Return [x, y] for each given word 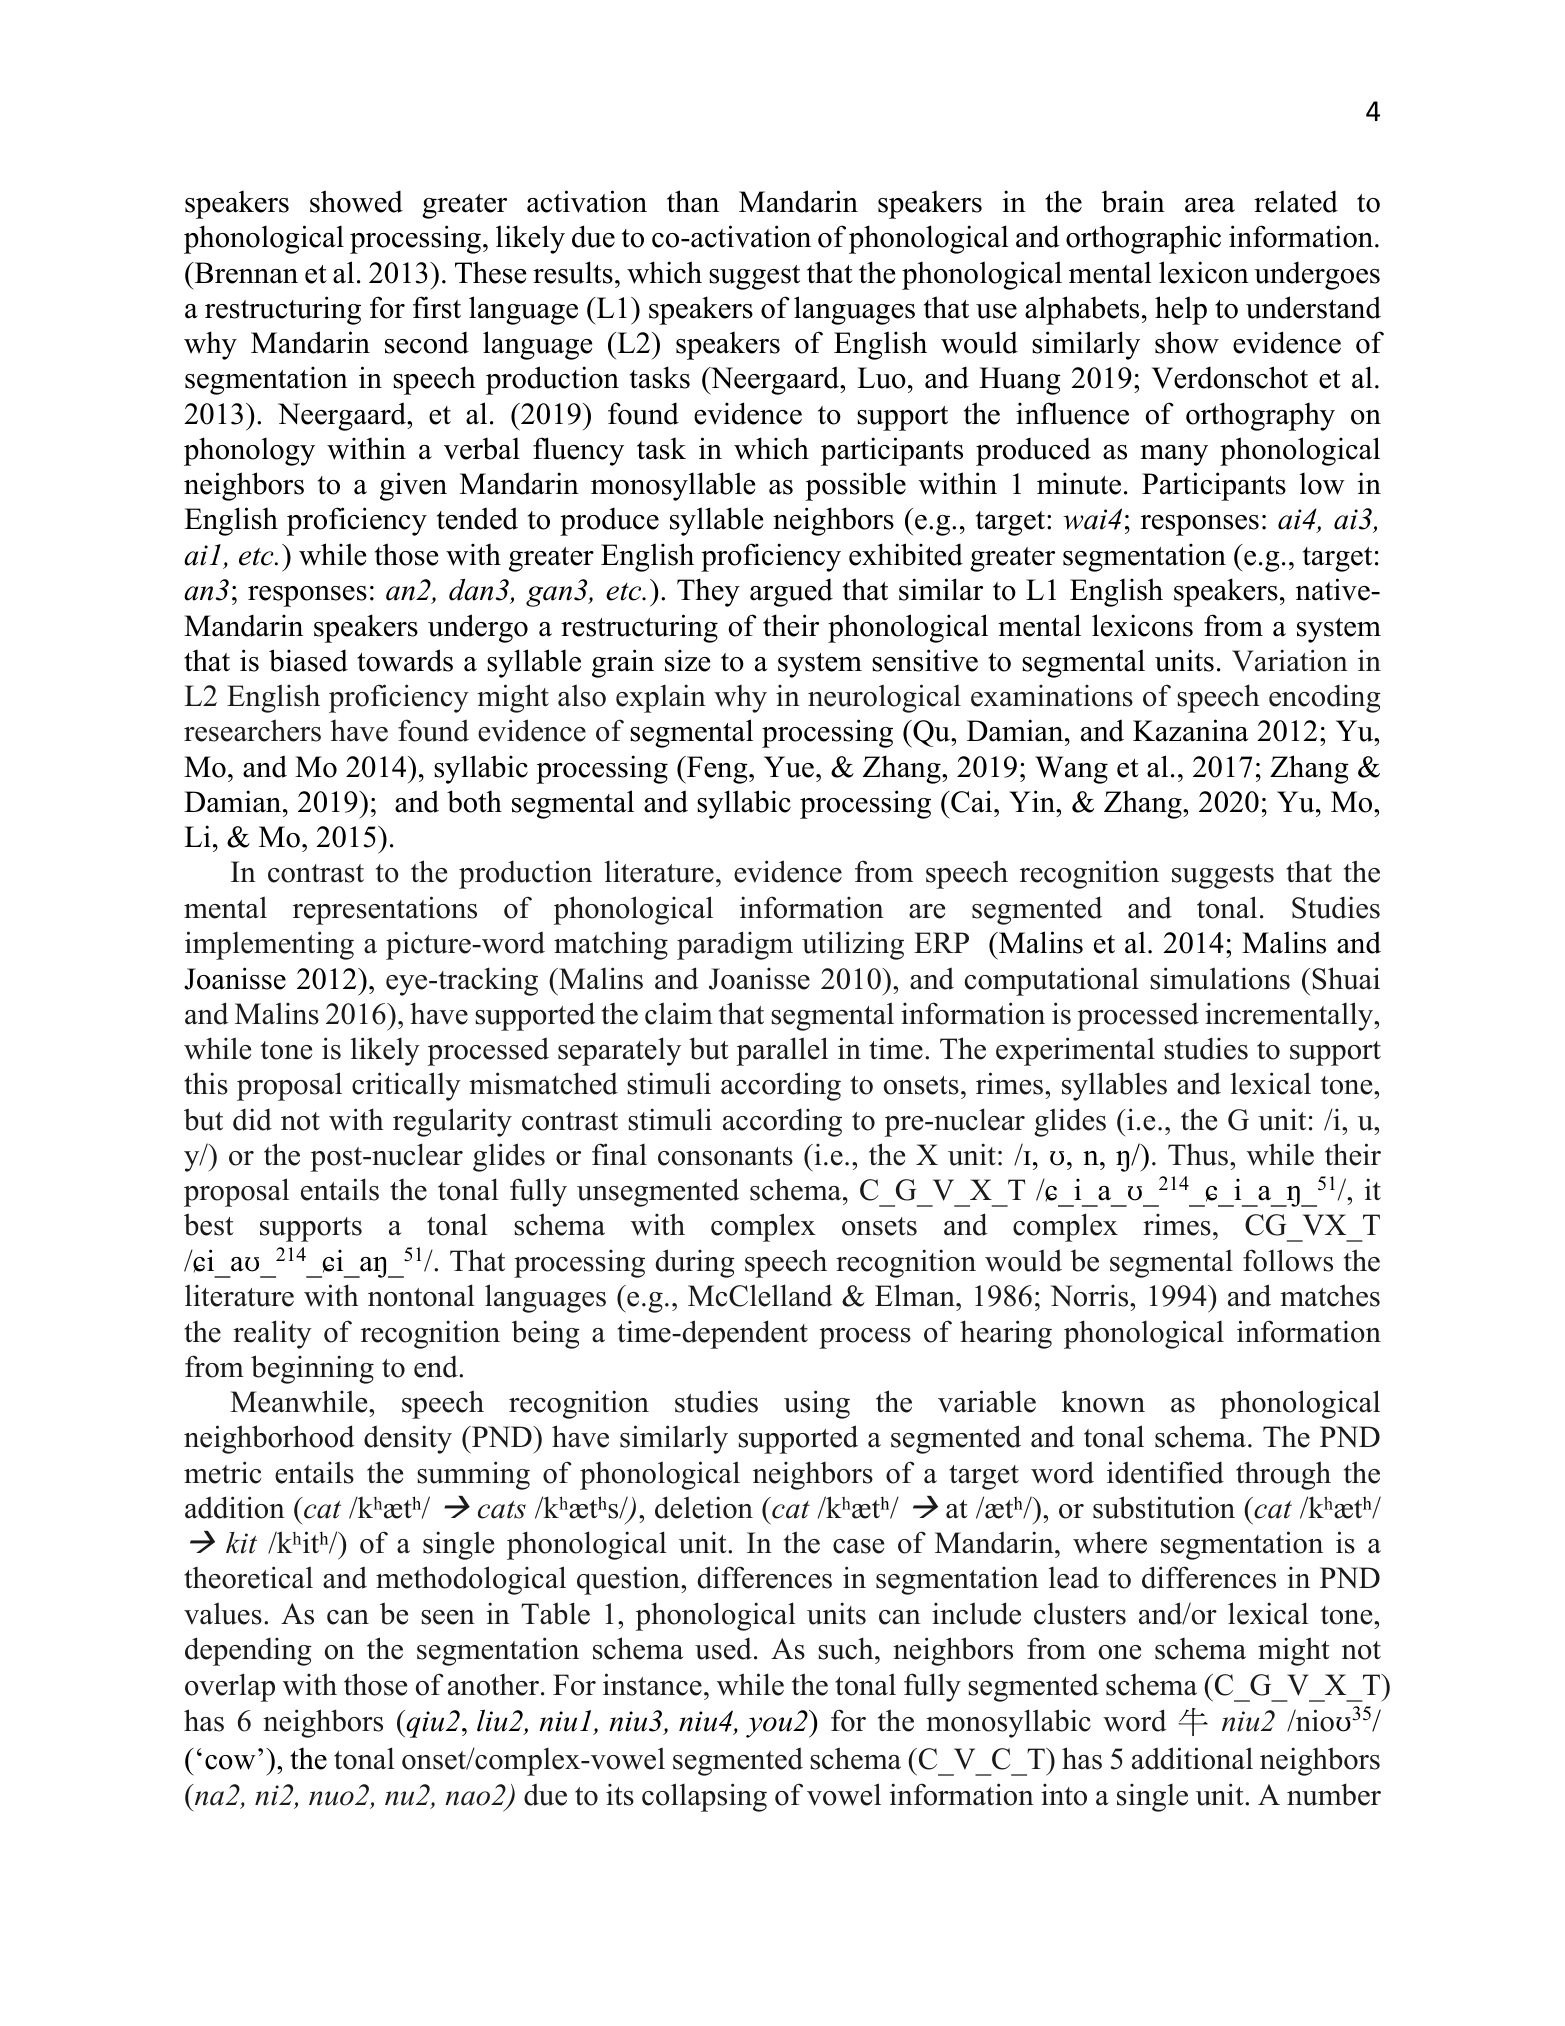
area [1210, 205]
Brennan [245, 273]
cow [230, 1762]
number [1334, 1794]
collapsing [704, 1797]
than [693, 201]
